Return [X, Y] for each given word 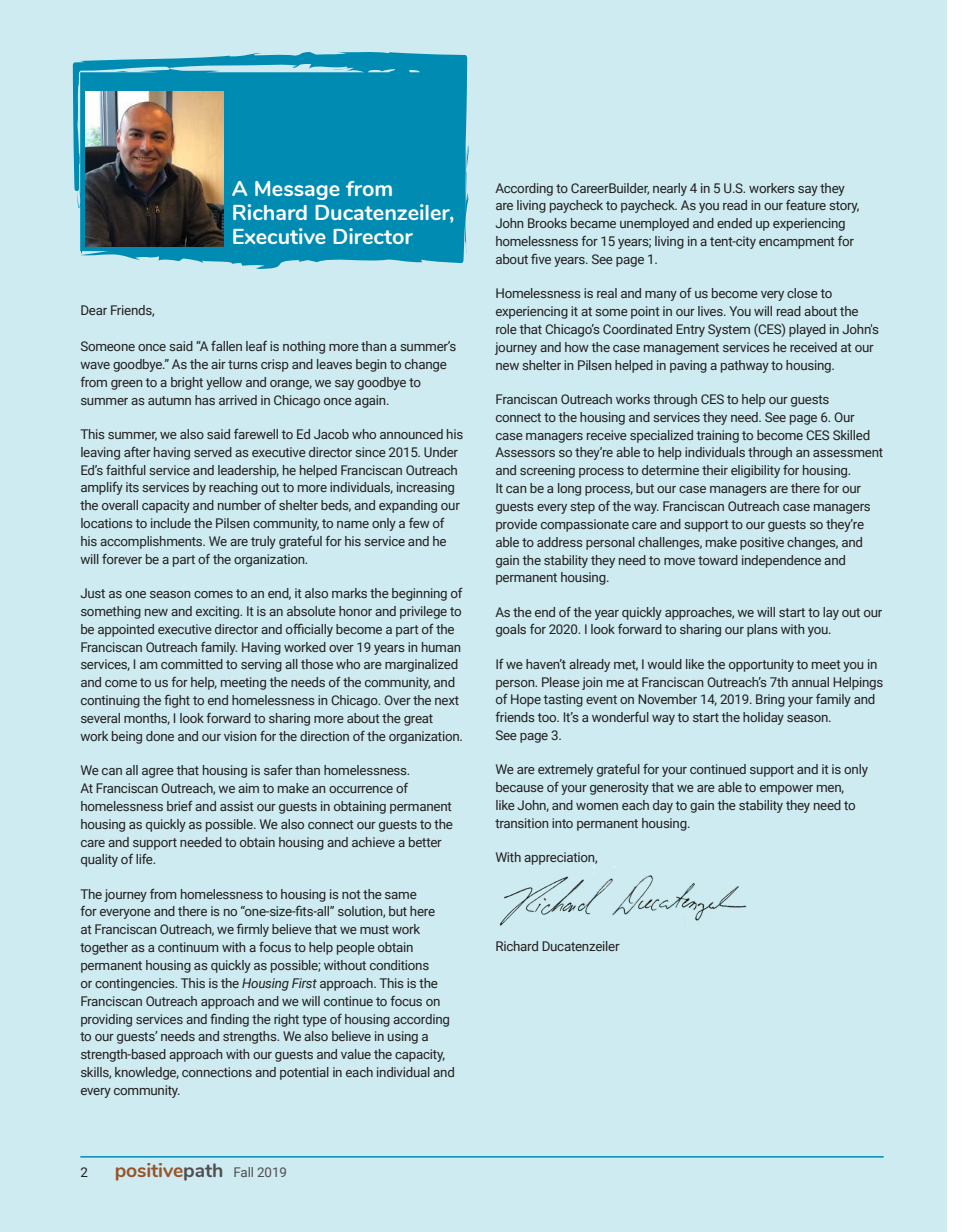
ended [734, 223]
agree [158, 773]
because [520, 787]
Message [297, 190]
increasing [425, 488]
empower [786, 790]
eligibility [755, 471]
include [171, 523]
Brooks [547, 223]
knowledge [147, 1073]
